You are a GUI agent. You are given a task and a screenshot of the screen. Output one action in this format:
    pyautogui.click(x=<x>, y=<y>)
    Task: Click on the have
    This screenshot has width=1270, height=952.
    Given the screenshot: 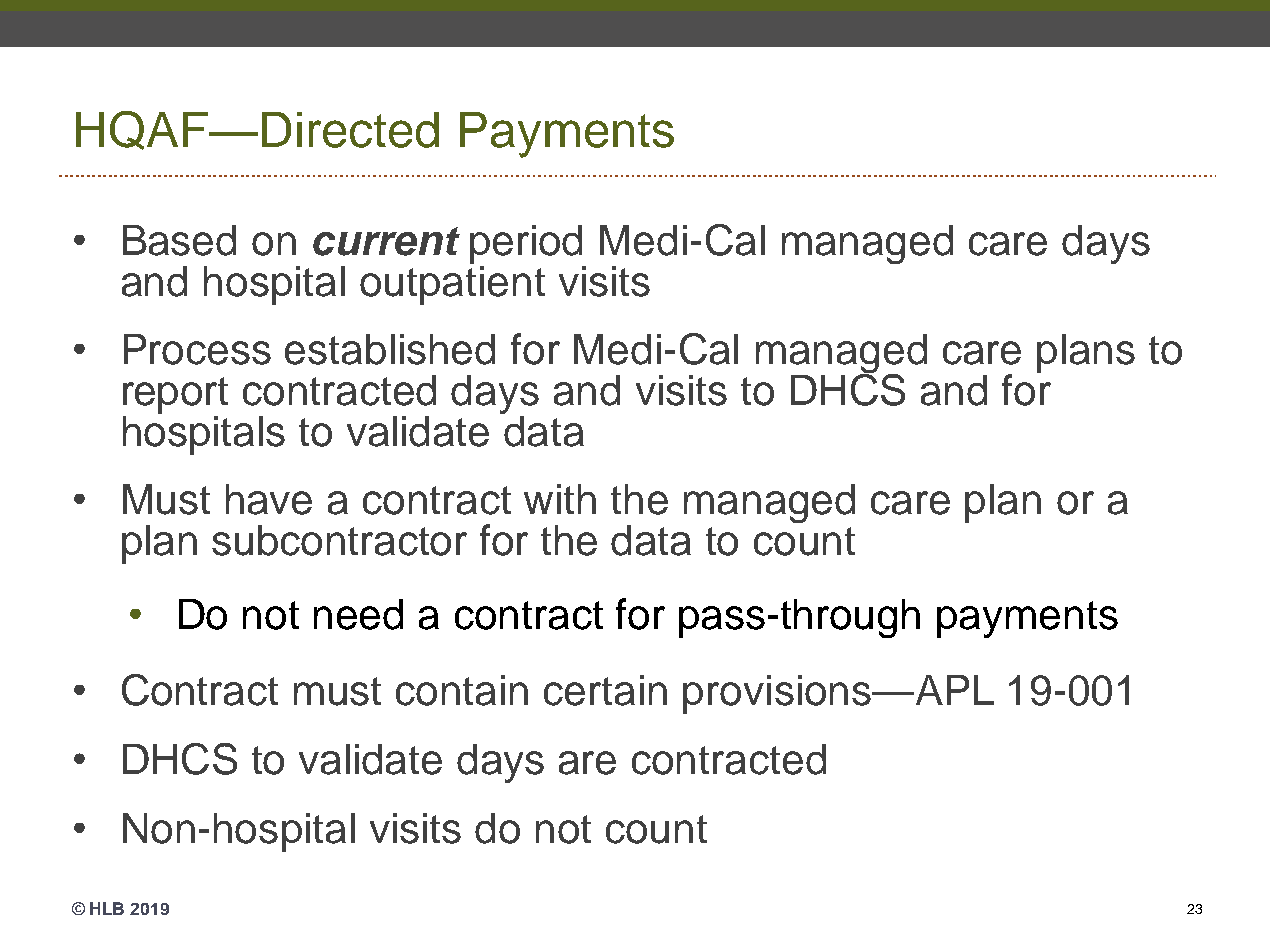 What is the action you would take?
    pyautogui.click(x=269, y=499)
